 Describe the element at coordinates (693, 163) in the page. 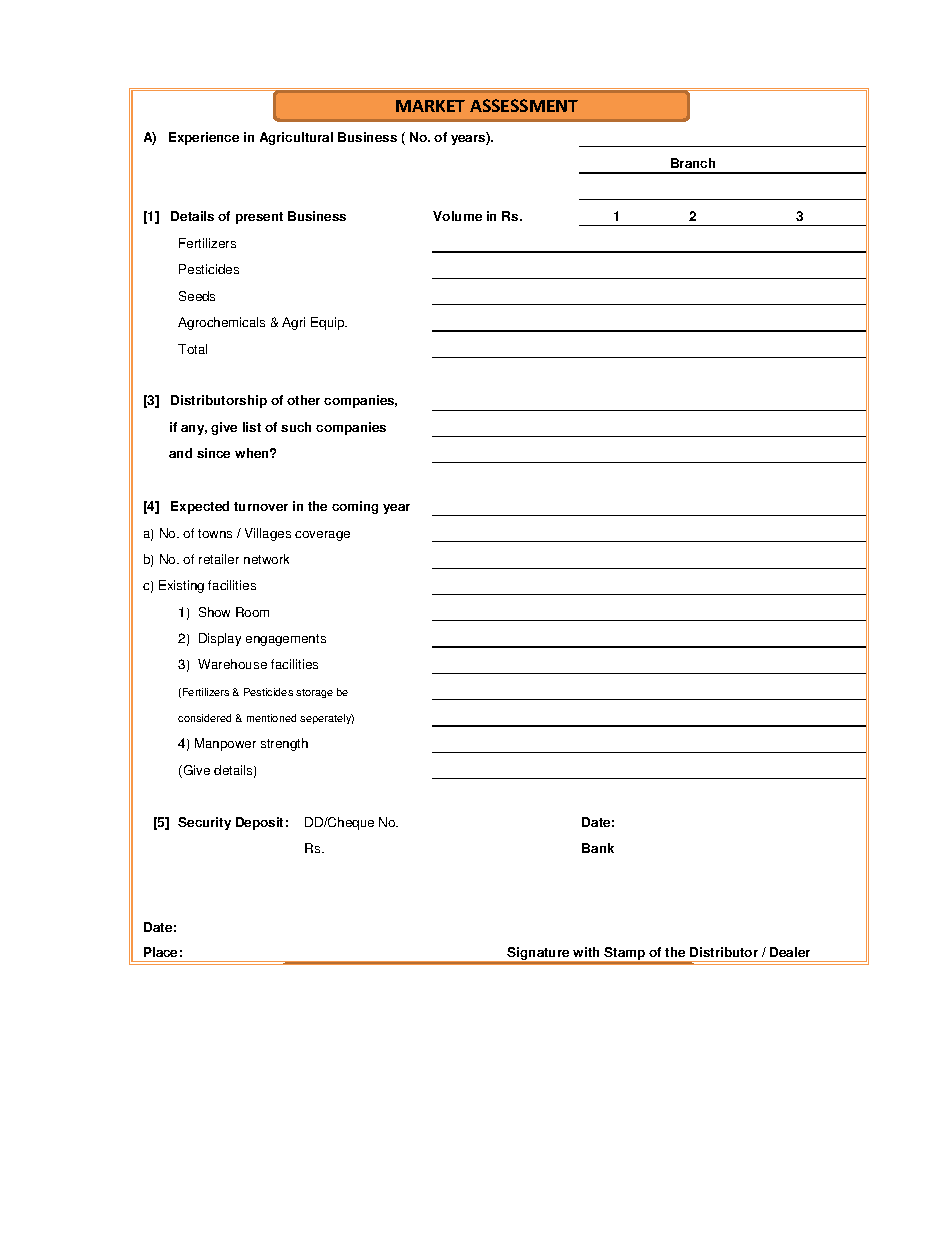

I see `Branch` at that location.
